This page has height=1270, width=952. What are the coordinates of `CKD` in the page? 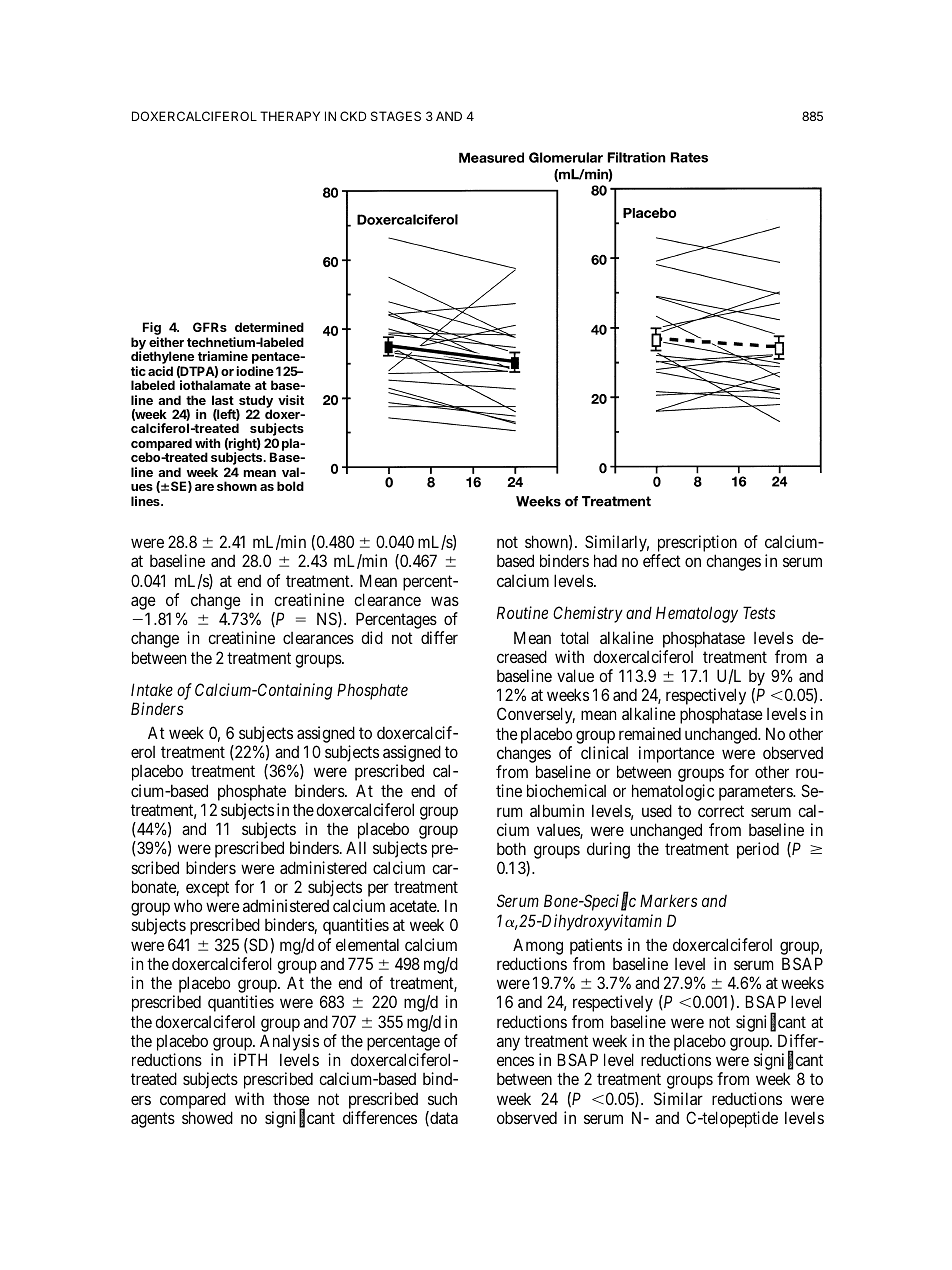 It's located at (353, 116).
